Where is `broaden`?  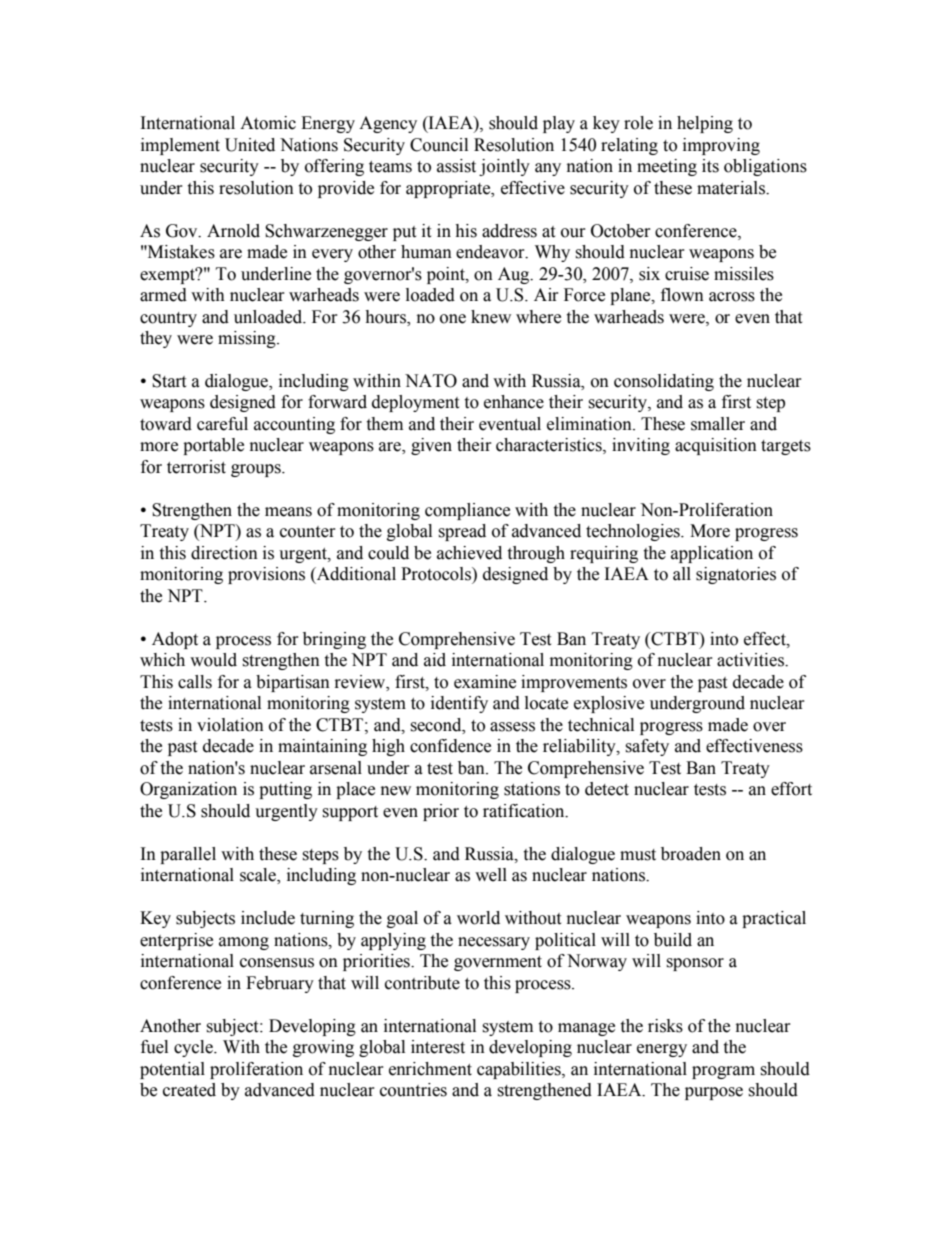
broaden is located at coordinates (691, 854).
